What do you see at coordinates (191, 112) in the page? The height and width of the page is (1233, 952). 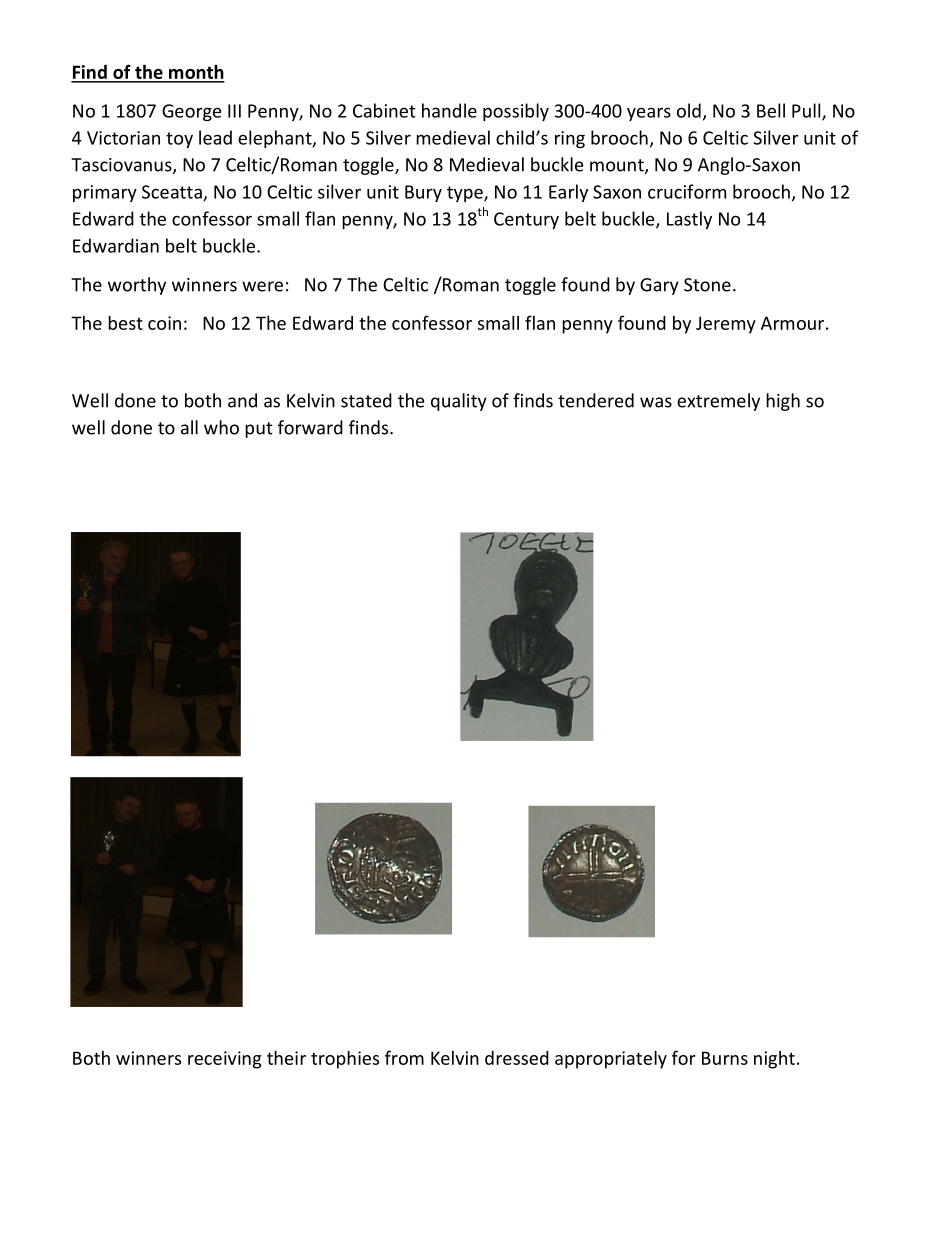 I see `George` at bounding box center [191, 112].
